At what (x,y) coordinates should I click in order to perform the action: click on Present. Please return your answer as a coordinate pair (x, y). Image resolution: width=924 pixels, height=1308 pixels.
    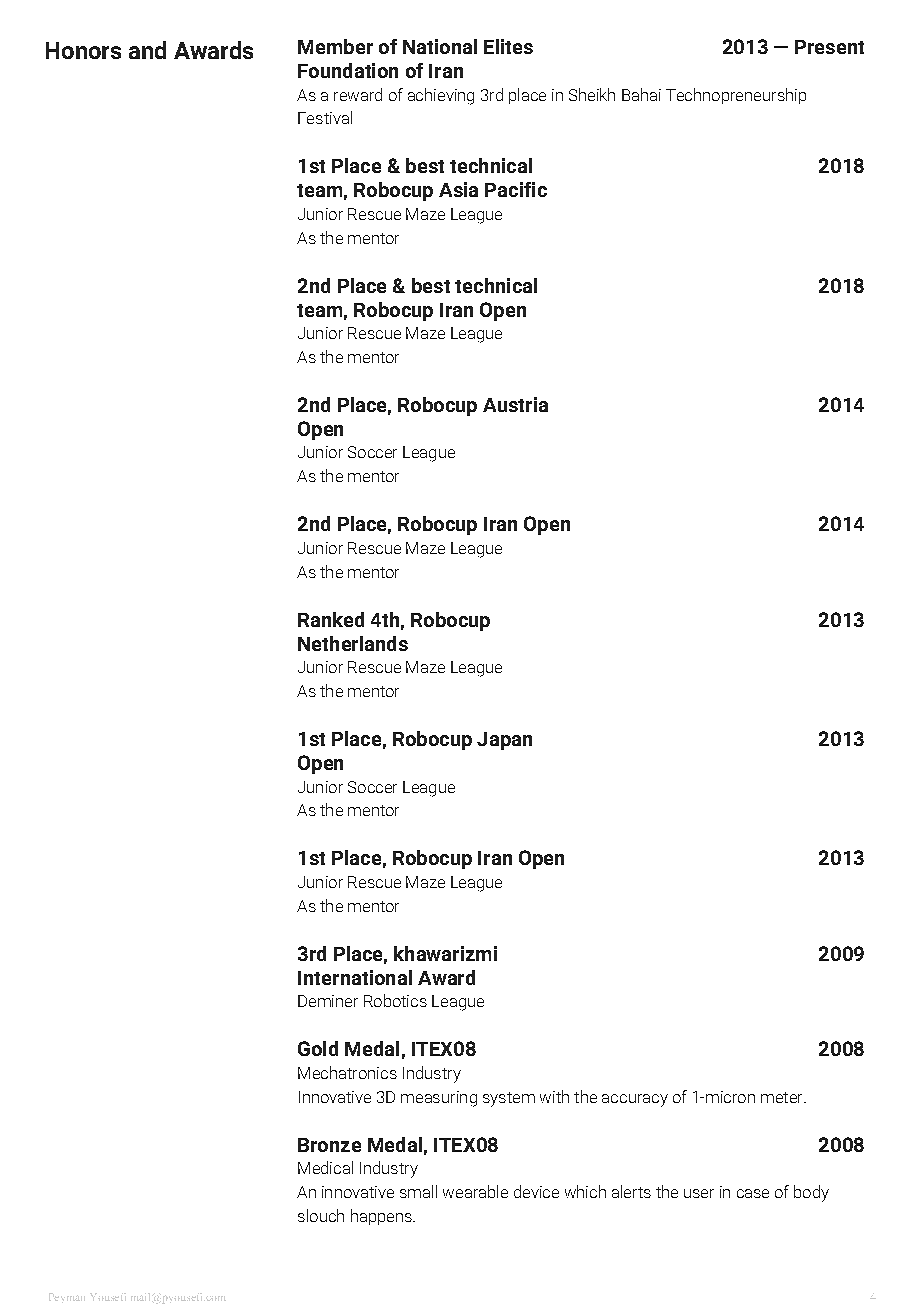
    Looking at the image, I should click on (829, 47).
